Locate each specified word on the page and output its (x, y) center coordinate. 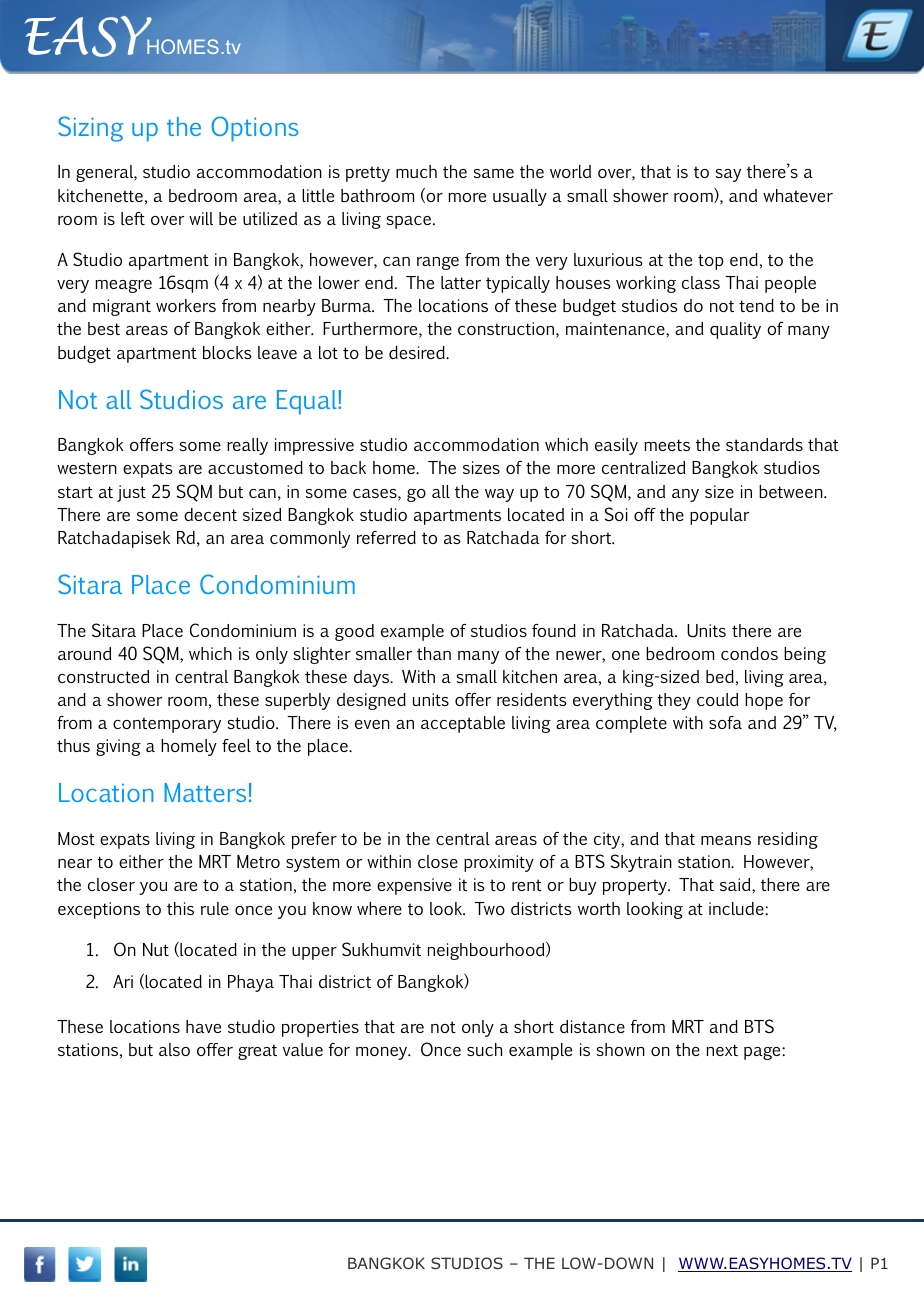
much (416, 171)
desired (418, 352)
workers (186, 305)
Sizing (91, 129)
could (718, 699)
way (499, 495)
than (434, 653)
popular (719, 516)
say (728, 175)
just (131, 493)
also (174, 1049)
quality (735, 330)
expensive (414, 886)
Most (76, 838)
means (726, 840)
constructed (104, 676)
